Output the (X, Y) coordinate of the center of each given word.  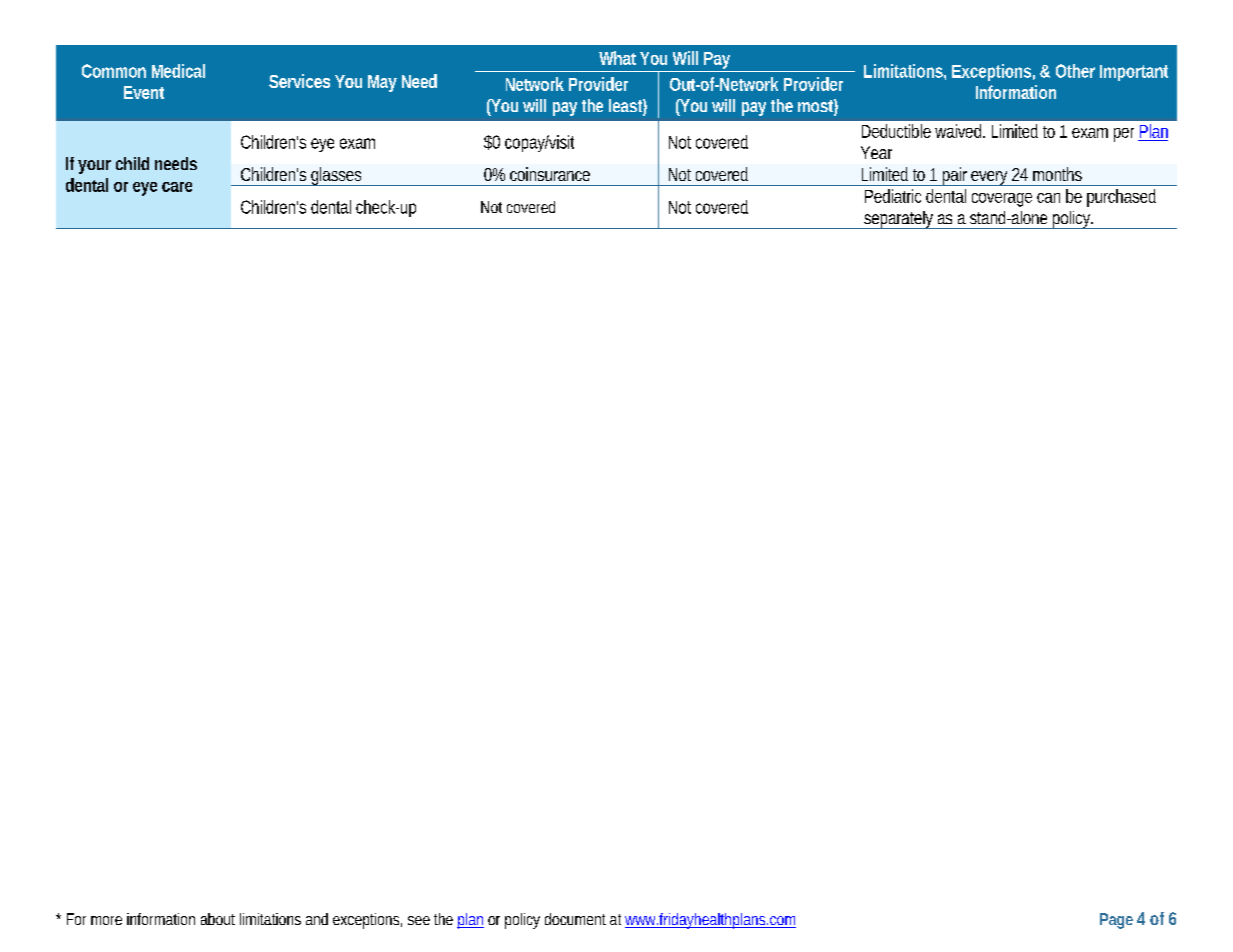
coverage (1002, 200)
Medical (178, 71)
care (177, 187)
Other (1075, 71)
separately (898, 220)
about (218, 919)
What (617, 58)
